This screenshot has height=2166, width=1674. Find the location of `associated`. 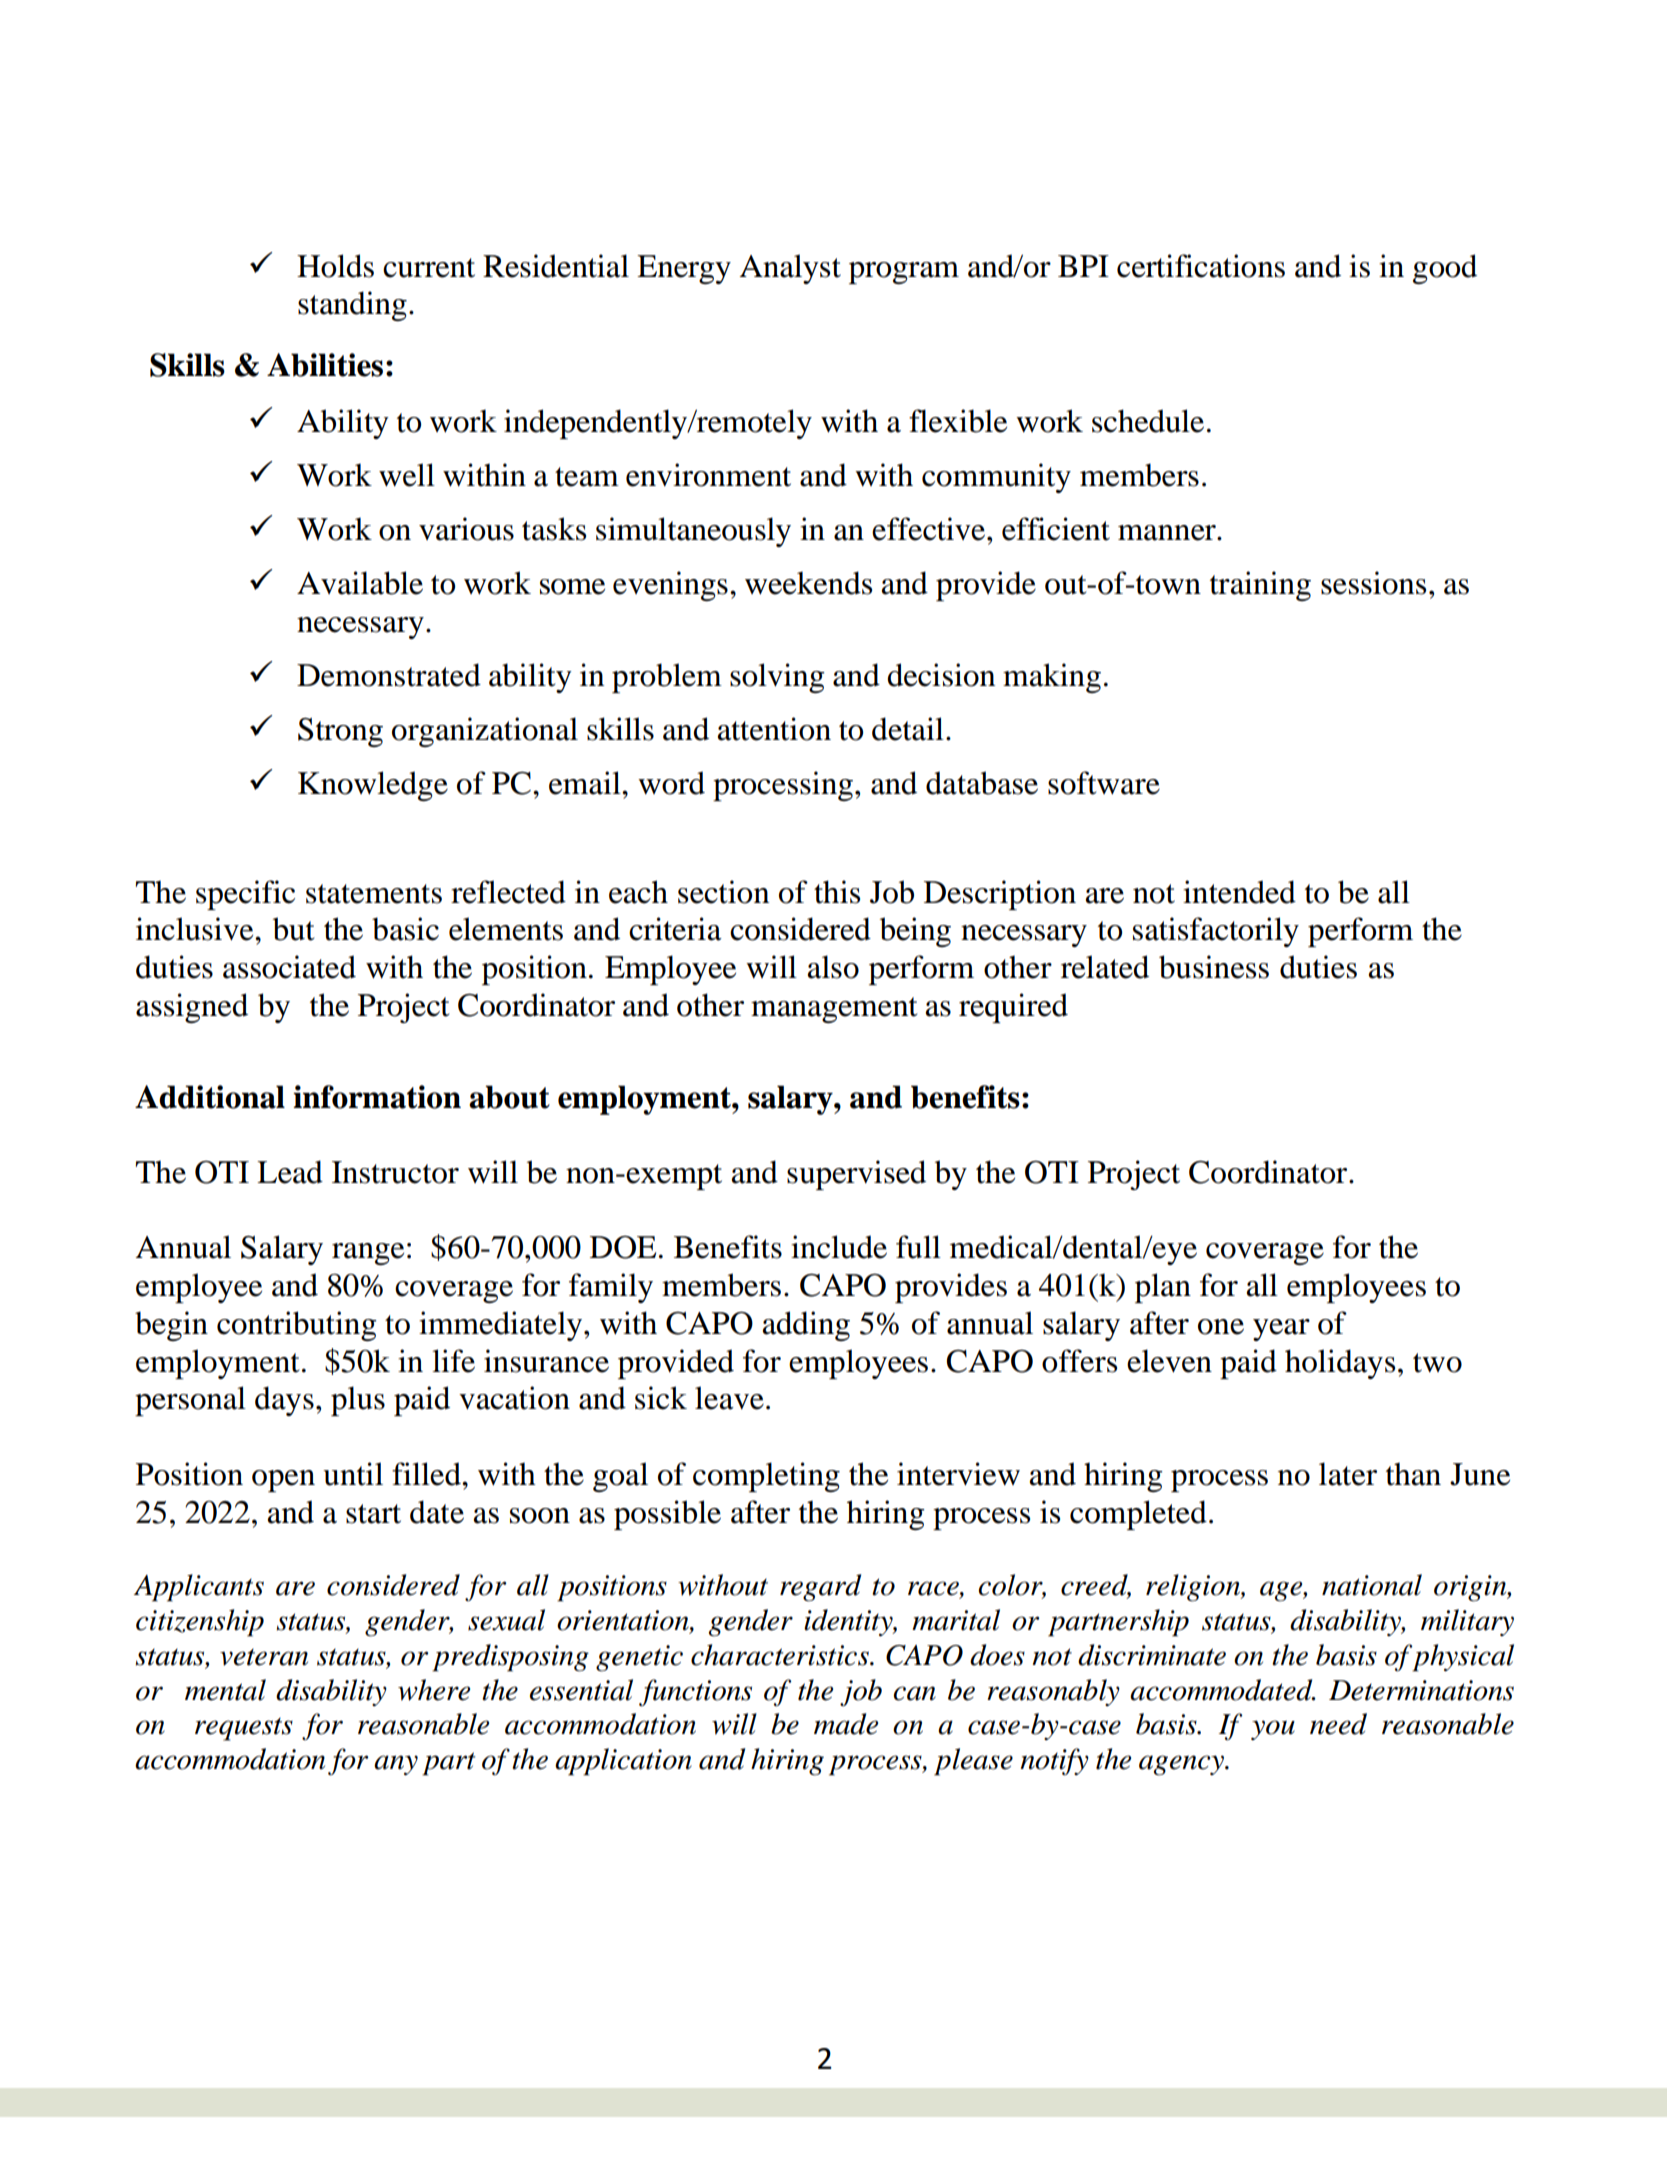

associated is located at coordinates (289, 967).
